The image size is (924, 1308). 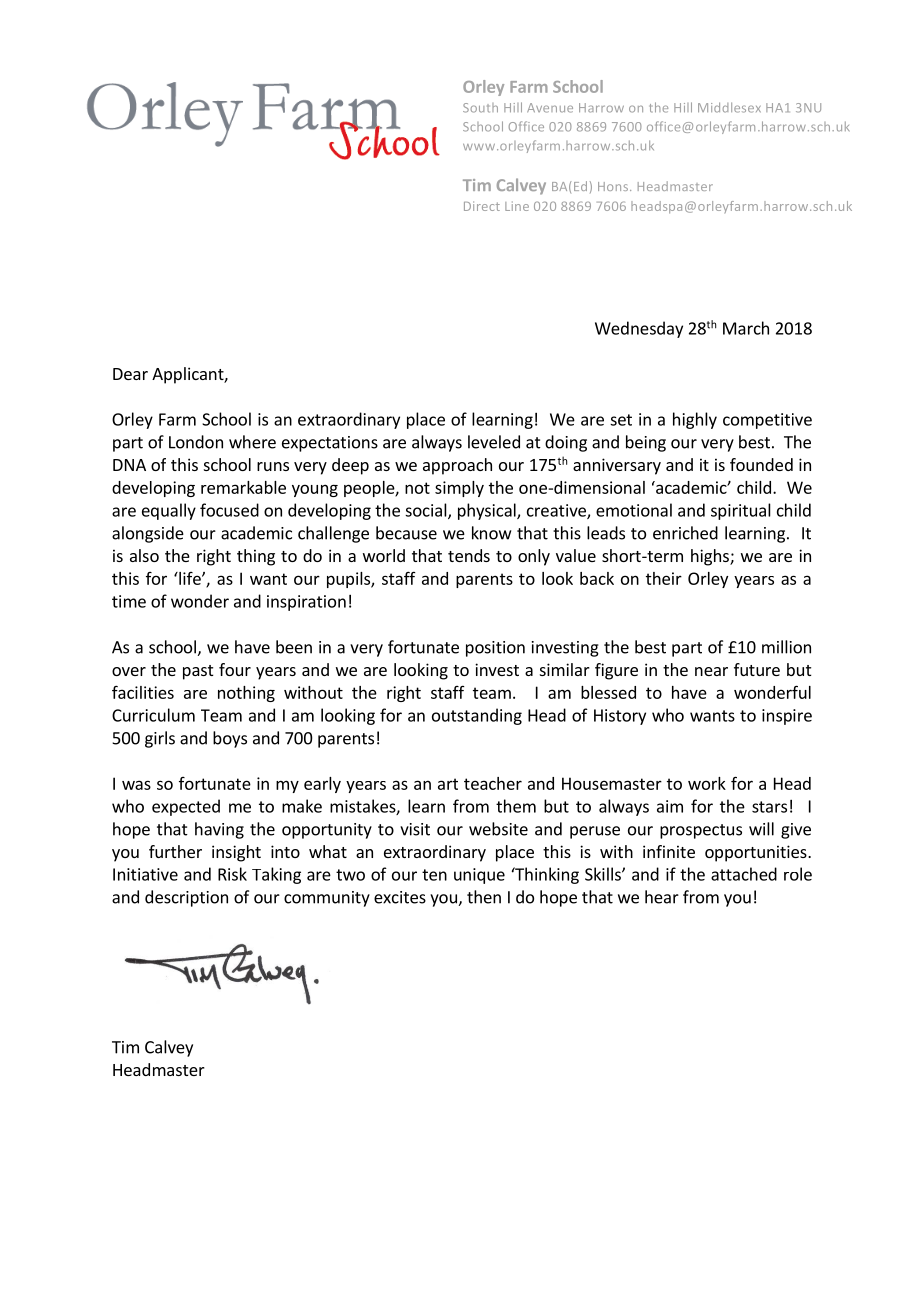 I want to click on Risk, so click(x=232, y=874).
